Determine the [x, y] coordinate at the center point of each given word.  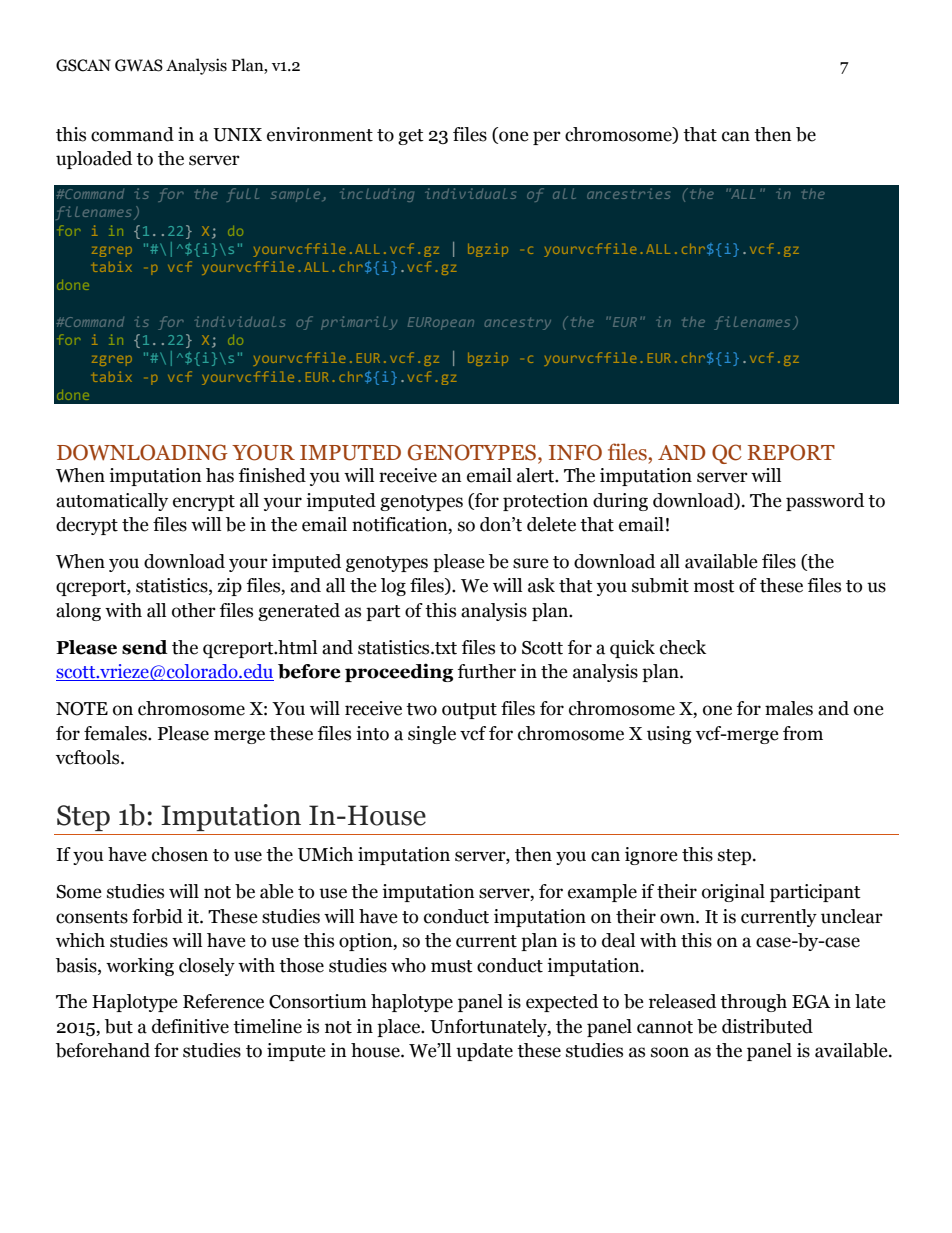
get [411, 137]
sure [531, 563]
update [484, 1052]
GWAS [139, 65]
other [194, 610]
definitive [190, 1026]
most [714, 586]
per [547, 138]
